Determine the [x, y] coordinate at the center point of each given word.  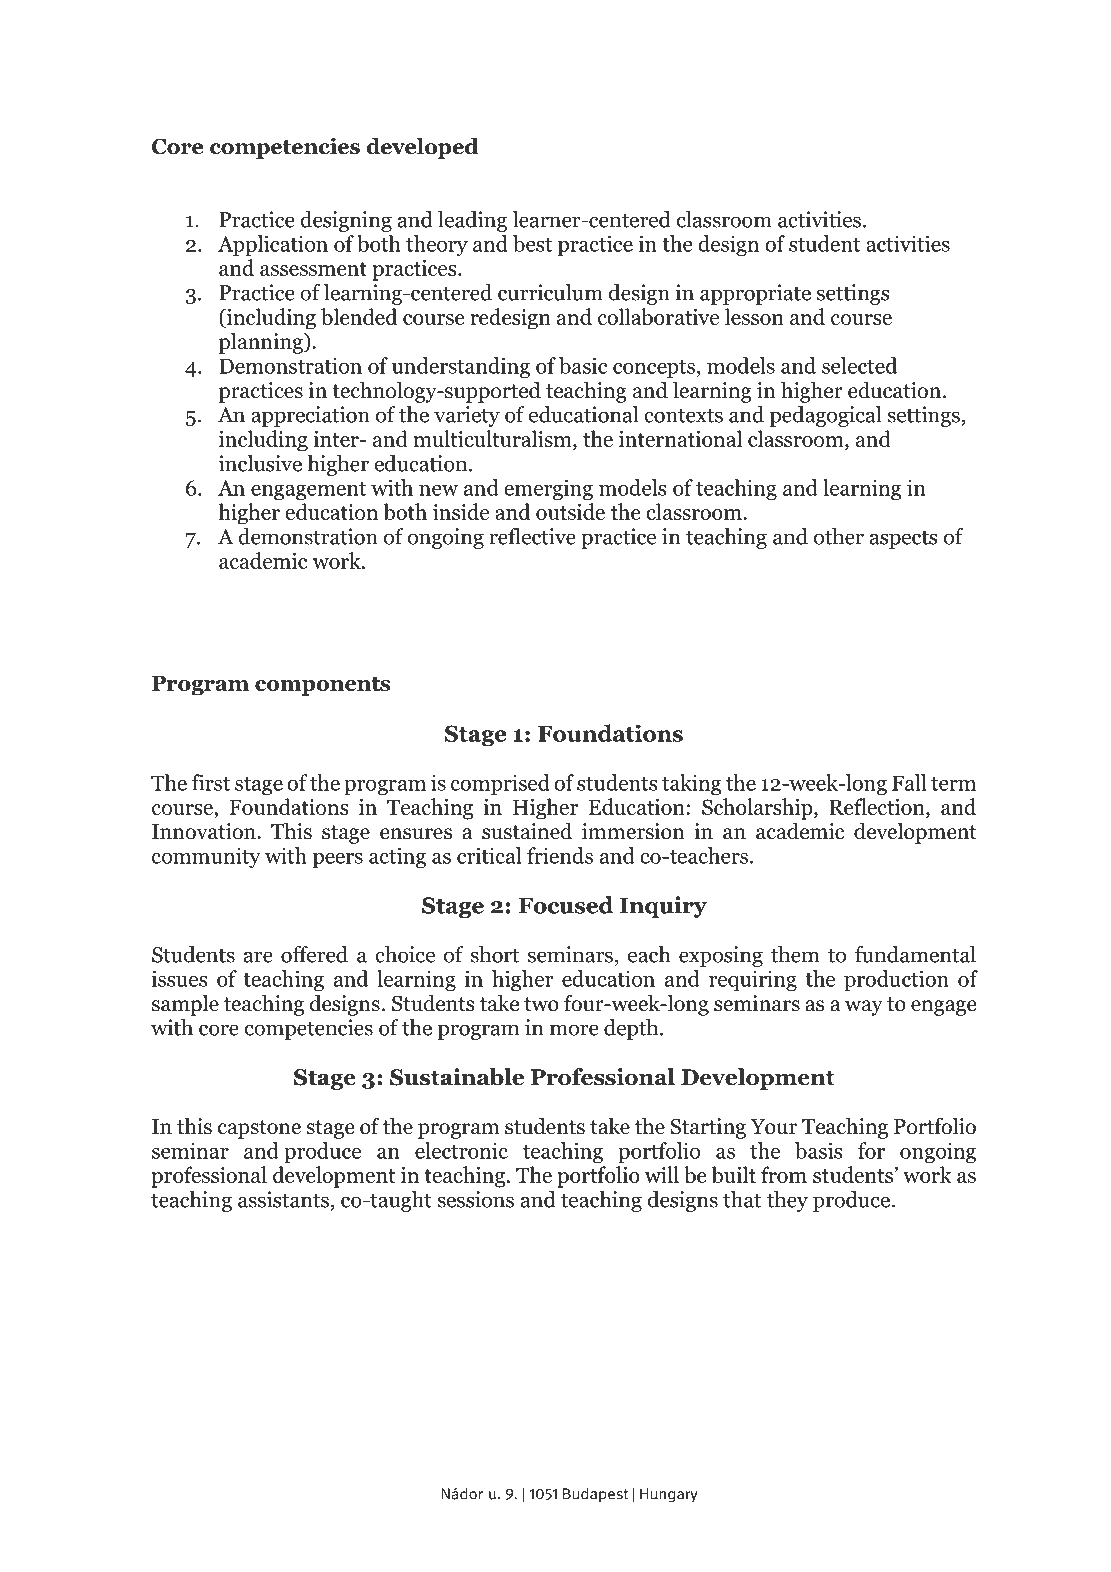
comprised [500, 784]
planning [262, 343]
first [210, 782]
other [839, 536]
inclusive [260, 463]
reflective [532, 536]
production [896, 980]
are [258, 957]
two [541, 1004]
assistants [283, 1199]
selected [859, 365]
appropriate [755, 294]
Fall [909, 782]
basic [583, 365]
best [532, 243]
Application [273, 245]
